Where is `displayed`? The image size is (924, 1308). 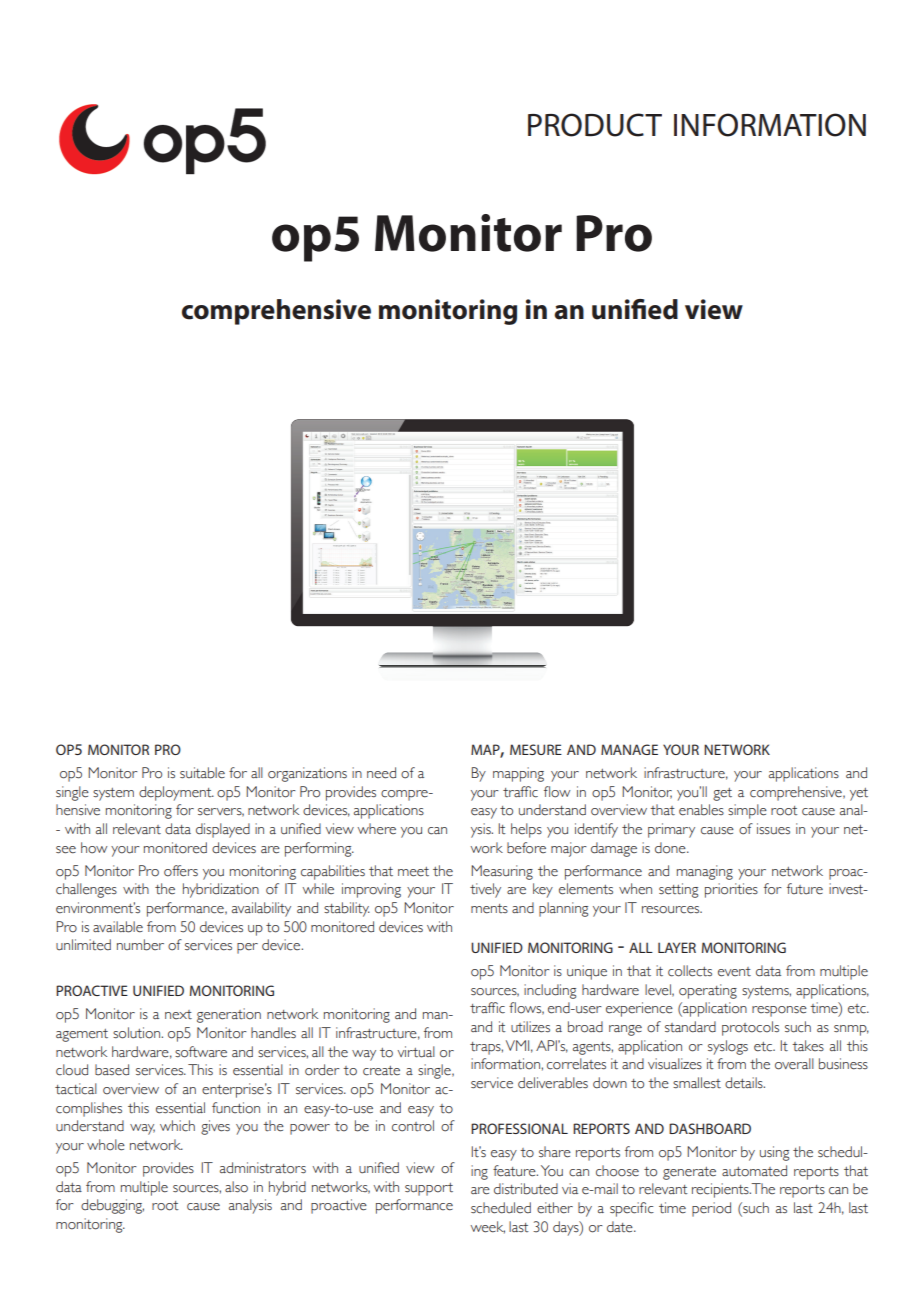 displayed is located at coordinates (223, 830).
